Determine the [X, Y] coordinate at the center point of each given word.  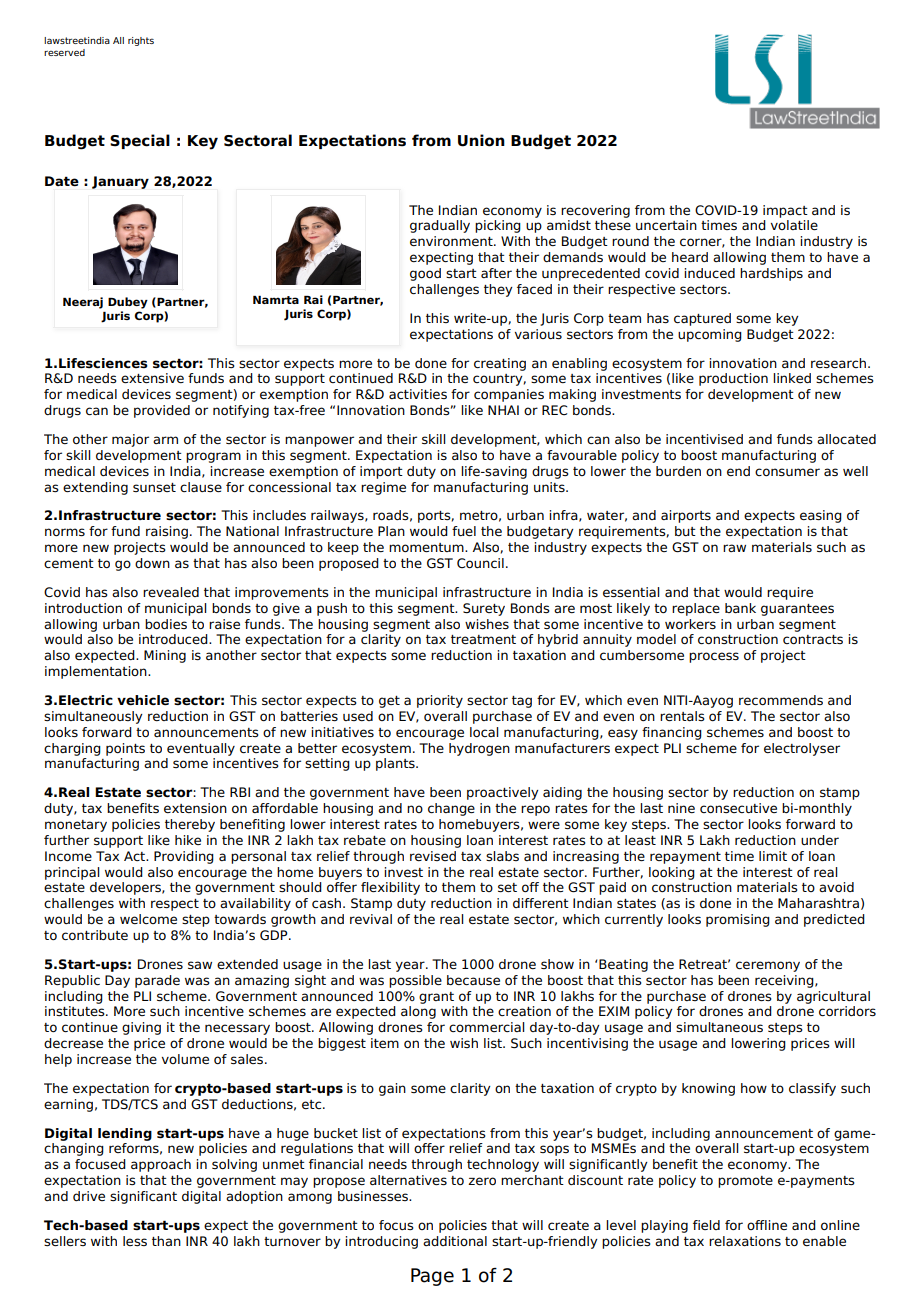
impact [785, 211]
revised [433, 856]
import [381, 472]
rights [141, 41]
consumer [787, 472]
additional [455, 1241]
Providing [184, 857]
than [166, 1241]
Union [481, 140]
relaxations [745, 1241]
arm [165, 440]
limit [773, 856]
